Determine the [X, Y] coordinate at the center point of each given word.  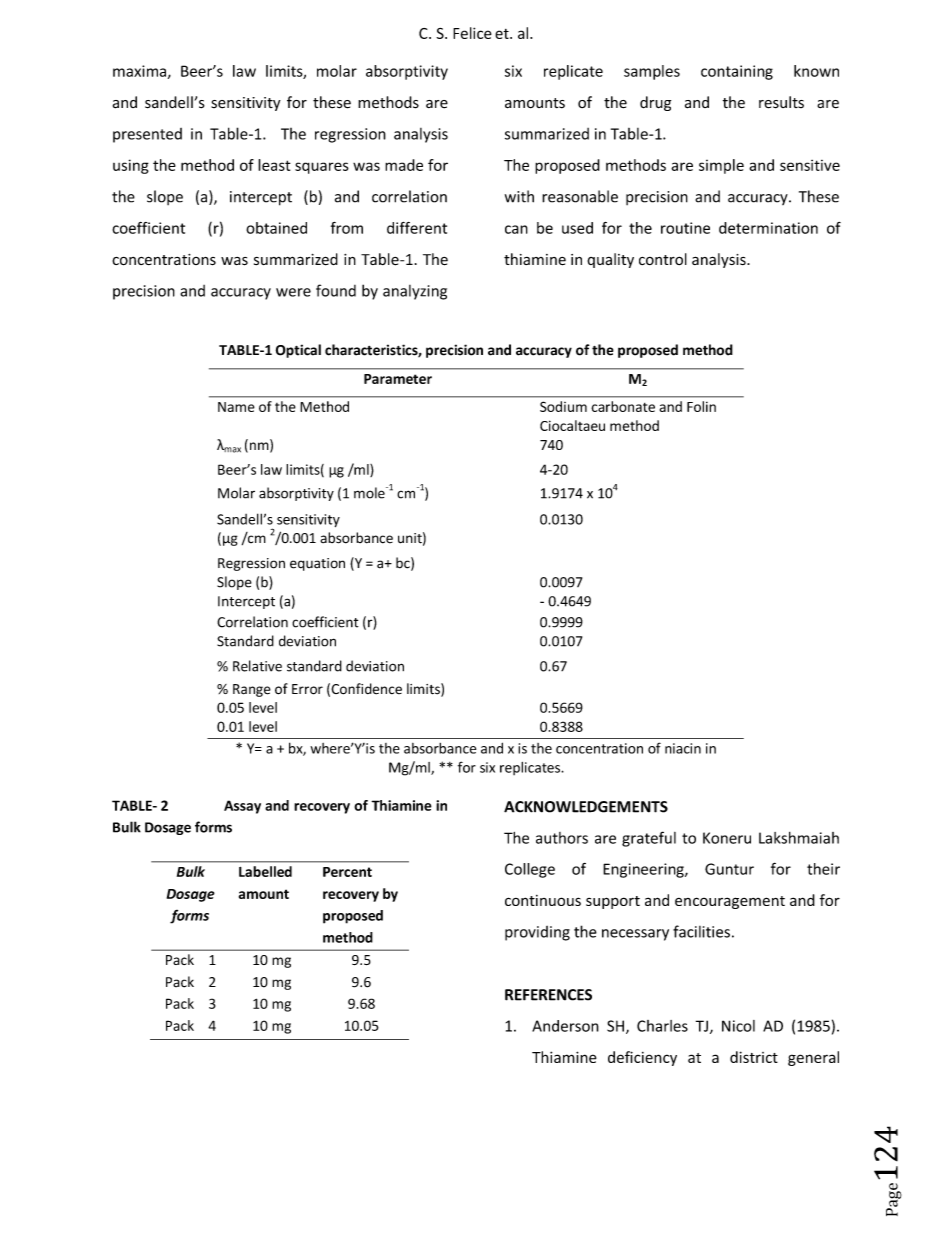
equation [317, 564]
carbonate [623, 406]
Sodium [563, 406]
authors [562, 838]
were [293, 292]
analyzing [415, 292]
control [663, 259]
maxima [139, 71]
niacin [683, 748]
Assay [242, 807]
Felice [472, 33]
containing [737, 72]
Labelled [265, 871]
